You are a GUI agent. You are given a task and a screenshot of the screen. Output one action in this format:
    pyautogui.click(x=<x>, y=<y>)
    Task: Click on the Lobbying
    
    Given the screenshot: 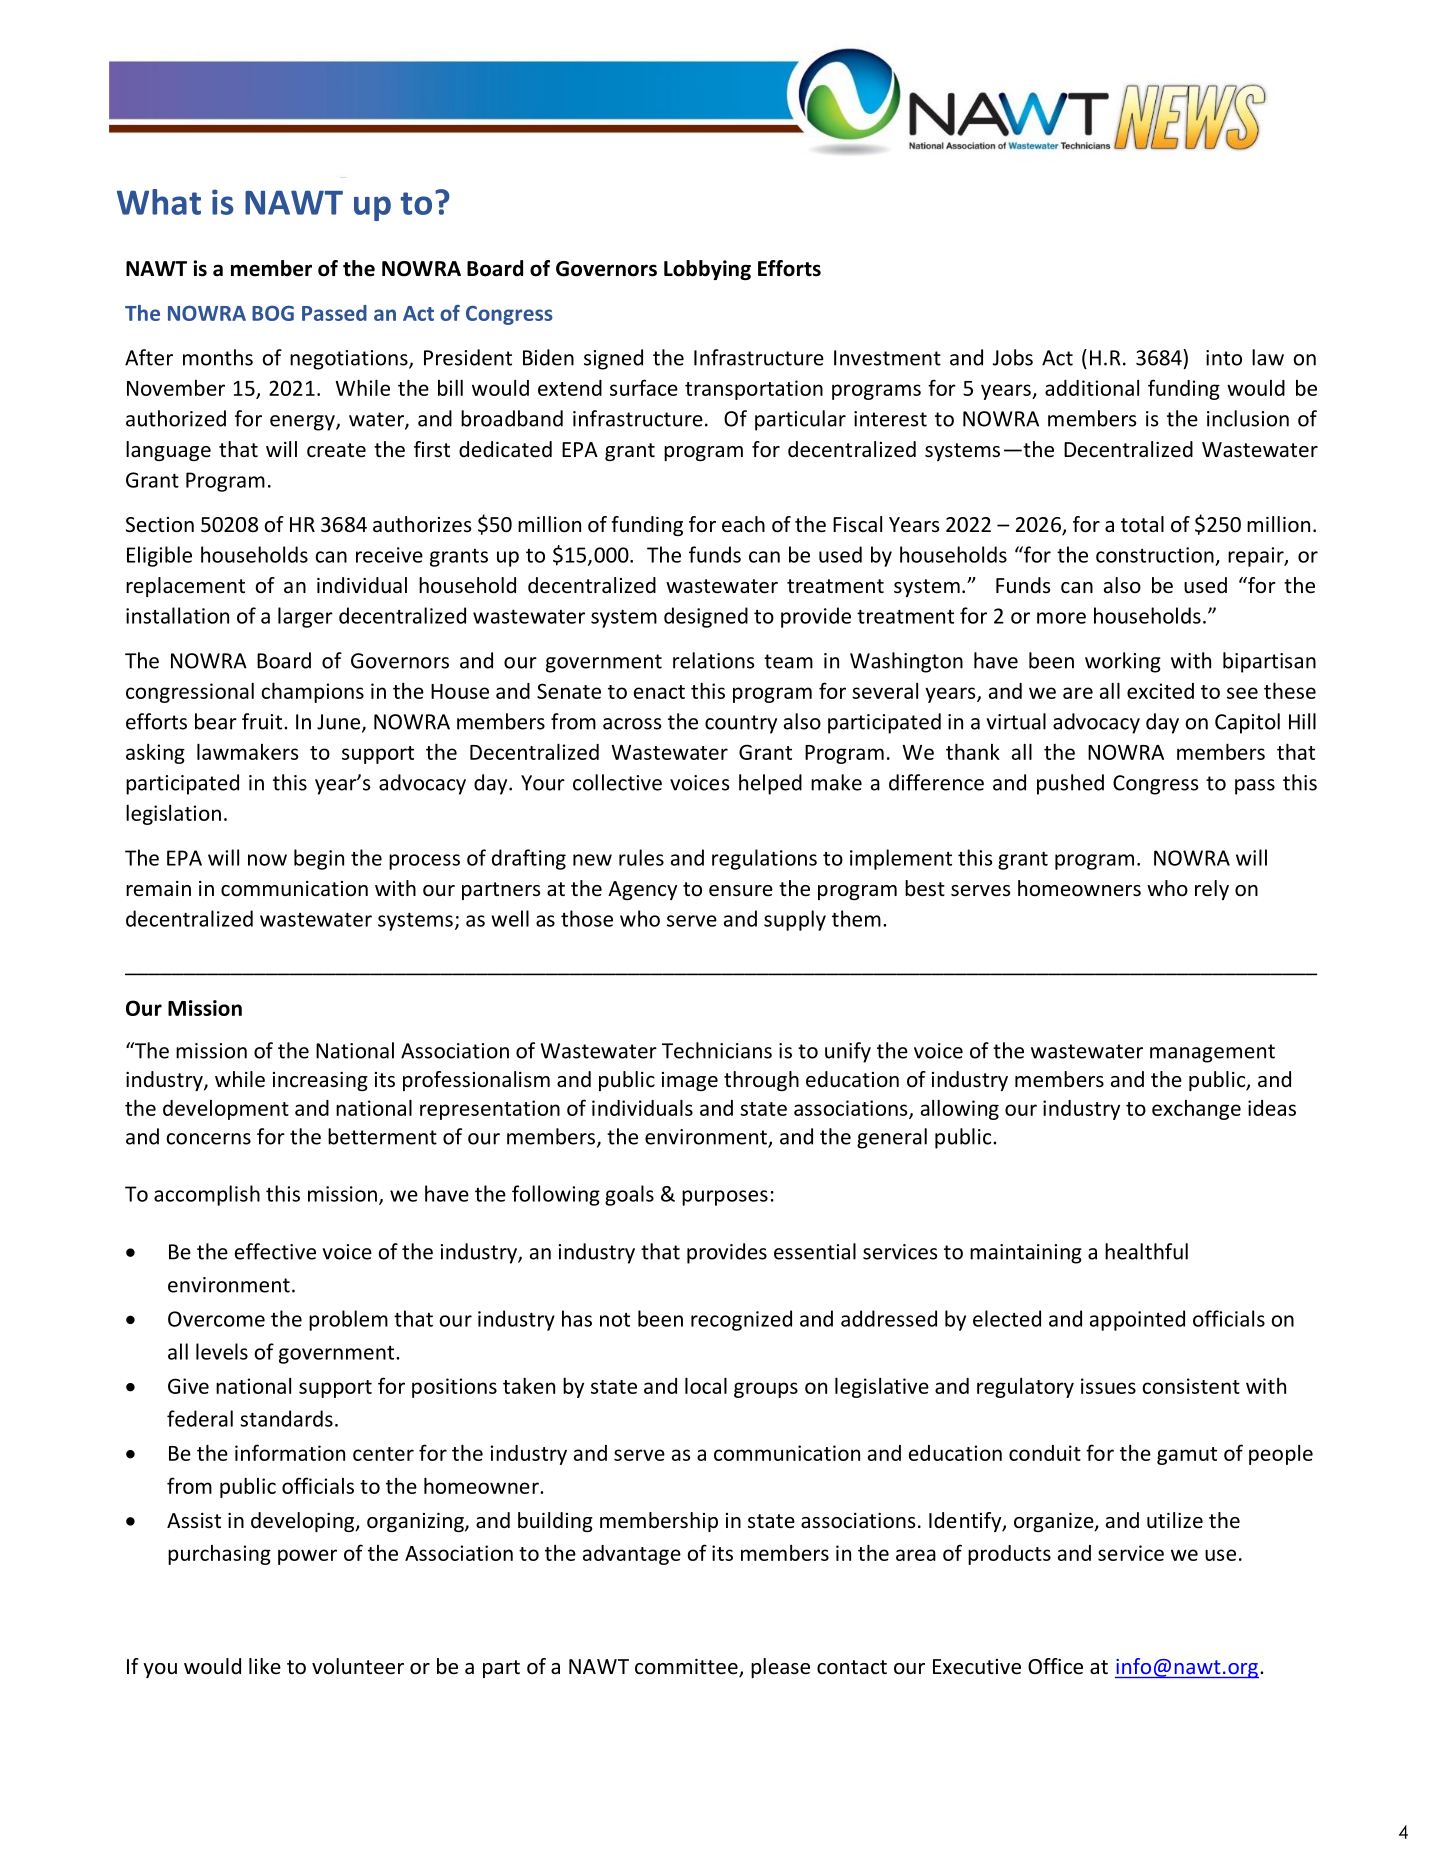 What is the action you would take?
    pyautogui.click(x=707, y=270)
